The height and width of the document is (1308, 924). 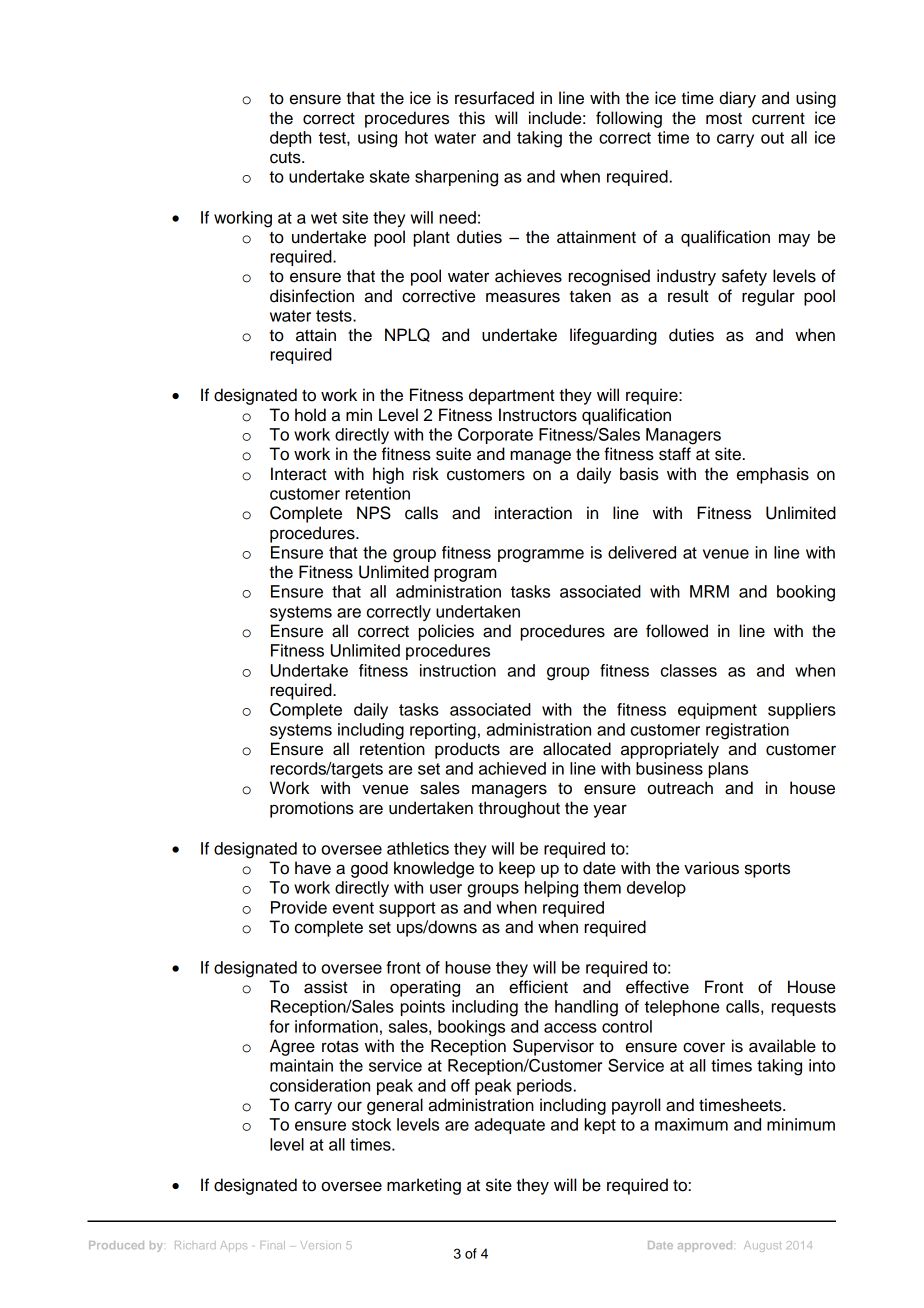 I want to click on Richard, so click(x=195, y=1245).
